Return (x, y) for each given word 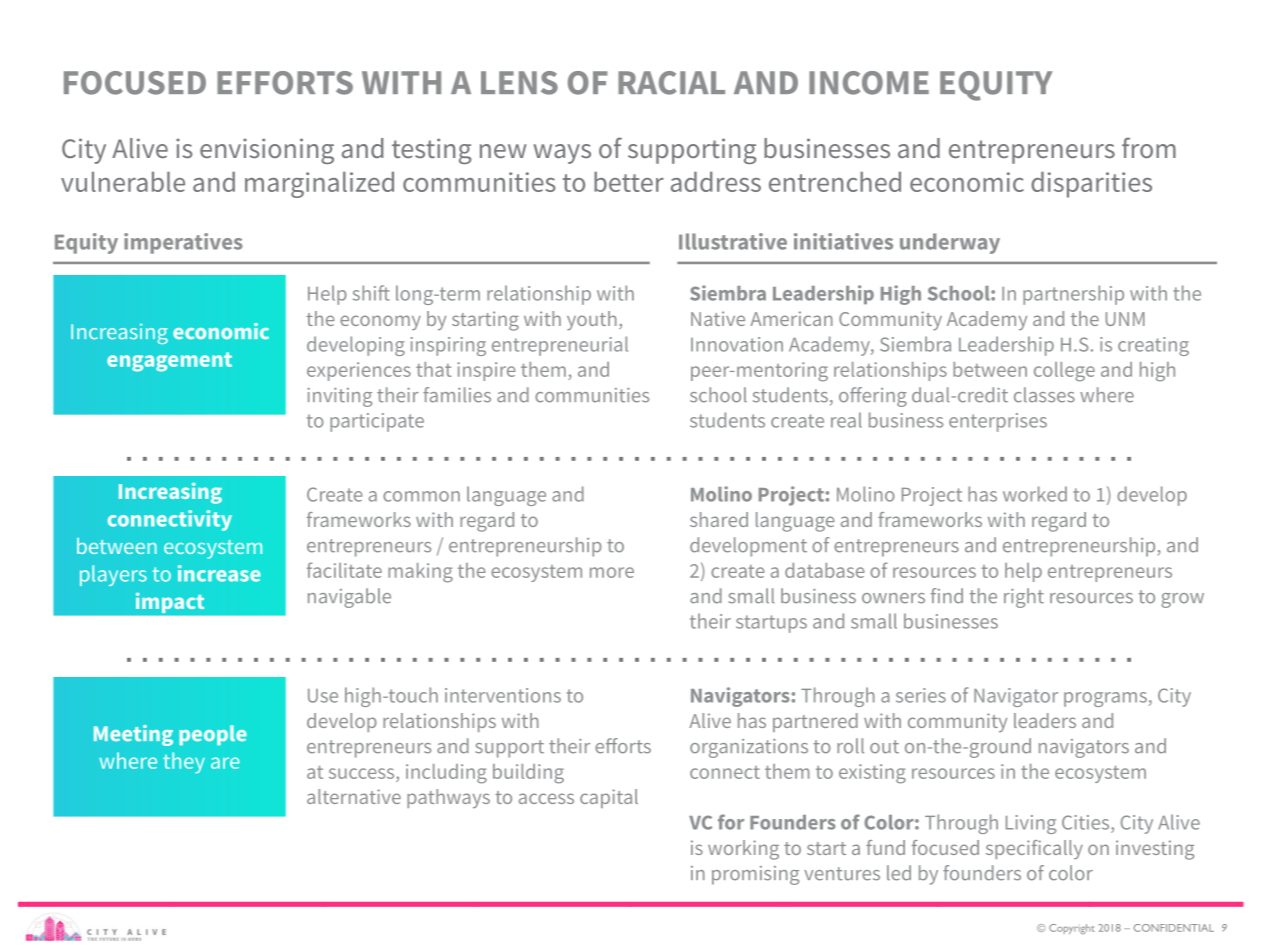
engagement (169, 362)
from (1149, 147)
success (363, 773)
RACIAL (671, 83)
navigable (349, 598)
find (947, 596)
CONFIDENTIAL (1174, 928)
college (1064, 372)
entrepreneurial (560, 346)
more (612, 572)
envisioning (267, 151)
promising (755, 875)
